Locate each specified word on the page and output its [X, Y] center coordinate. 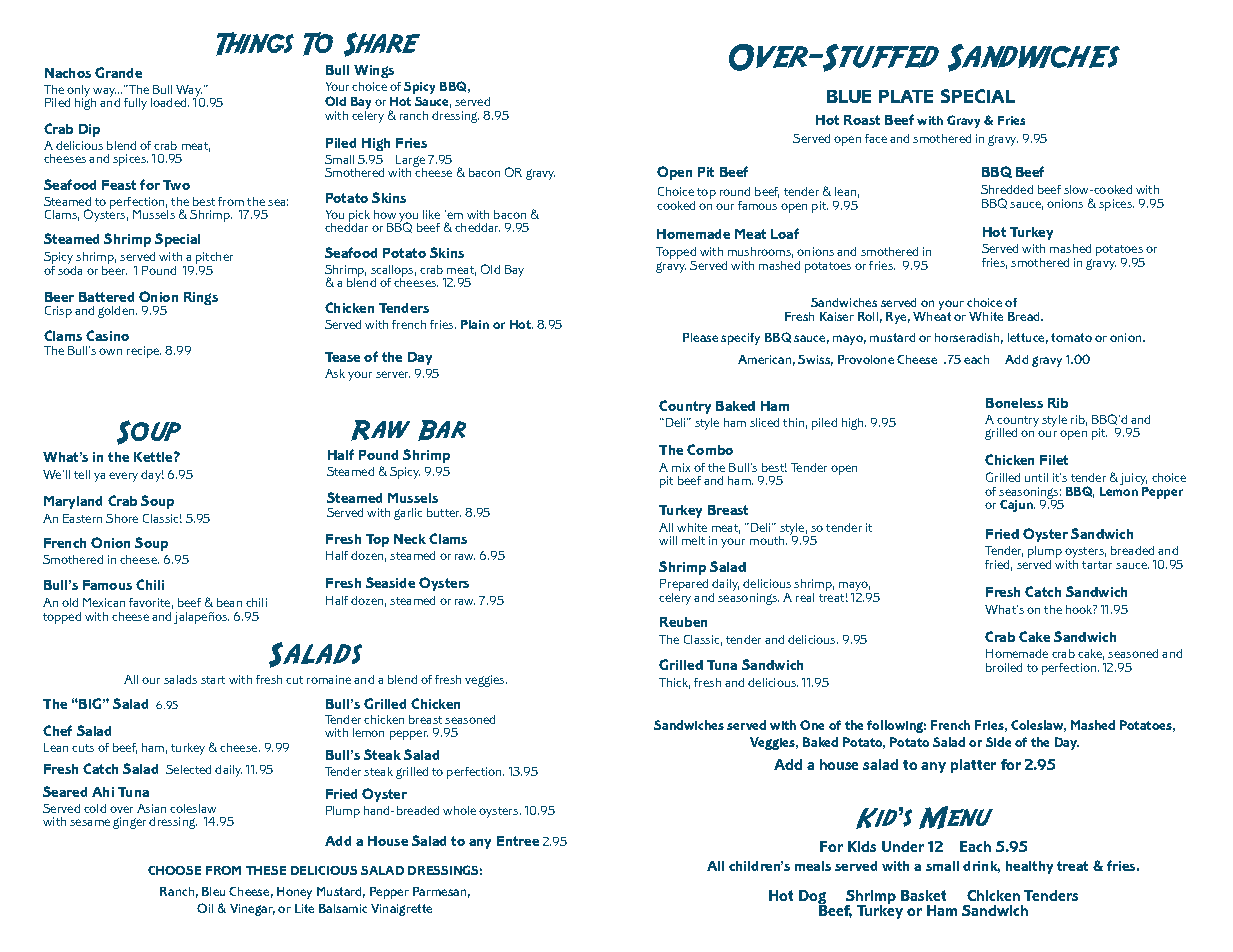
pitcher [214, 258]
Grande [118, 72]
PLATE [906, 96]
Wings [374, 71]
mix [681, 467]
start [213, 680]
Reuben [683, 622]
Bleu [213, 891]
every [123, 477]
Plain [475, 324]
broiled [1004, 667]
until [1036, 477]
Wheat [932, 315]
